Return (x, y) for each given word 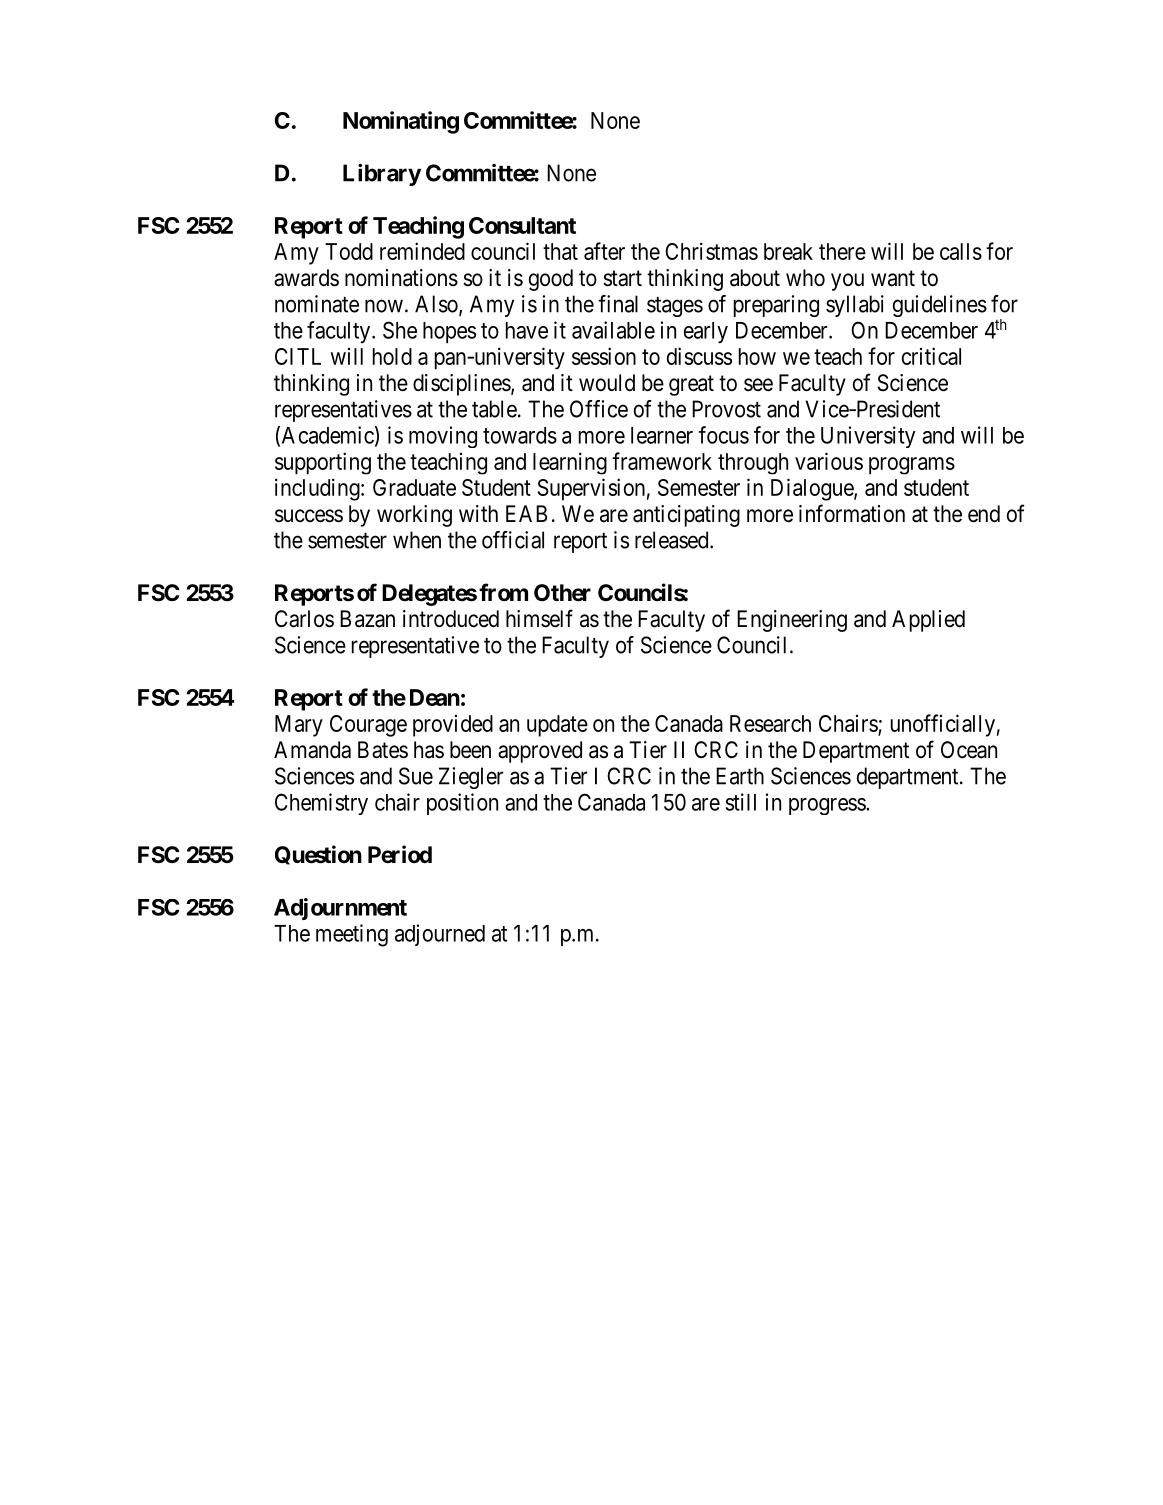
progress (828, 806)
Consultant (522, 225)
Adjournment (340, 909)
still (740, 802)
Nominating (401, 122)
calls (961, 251)
